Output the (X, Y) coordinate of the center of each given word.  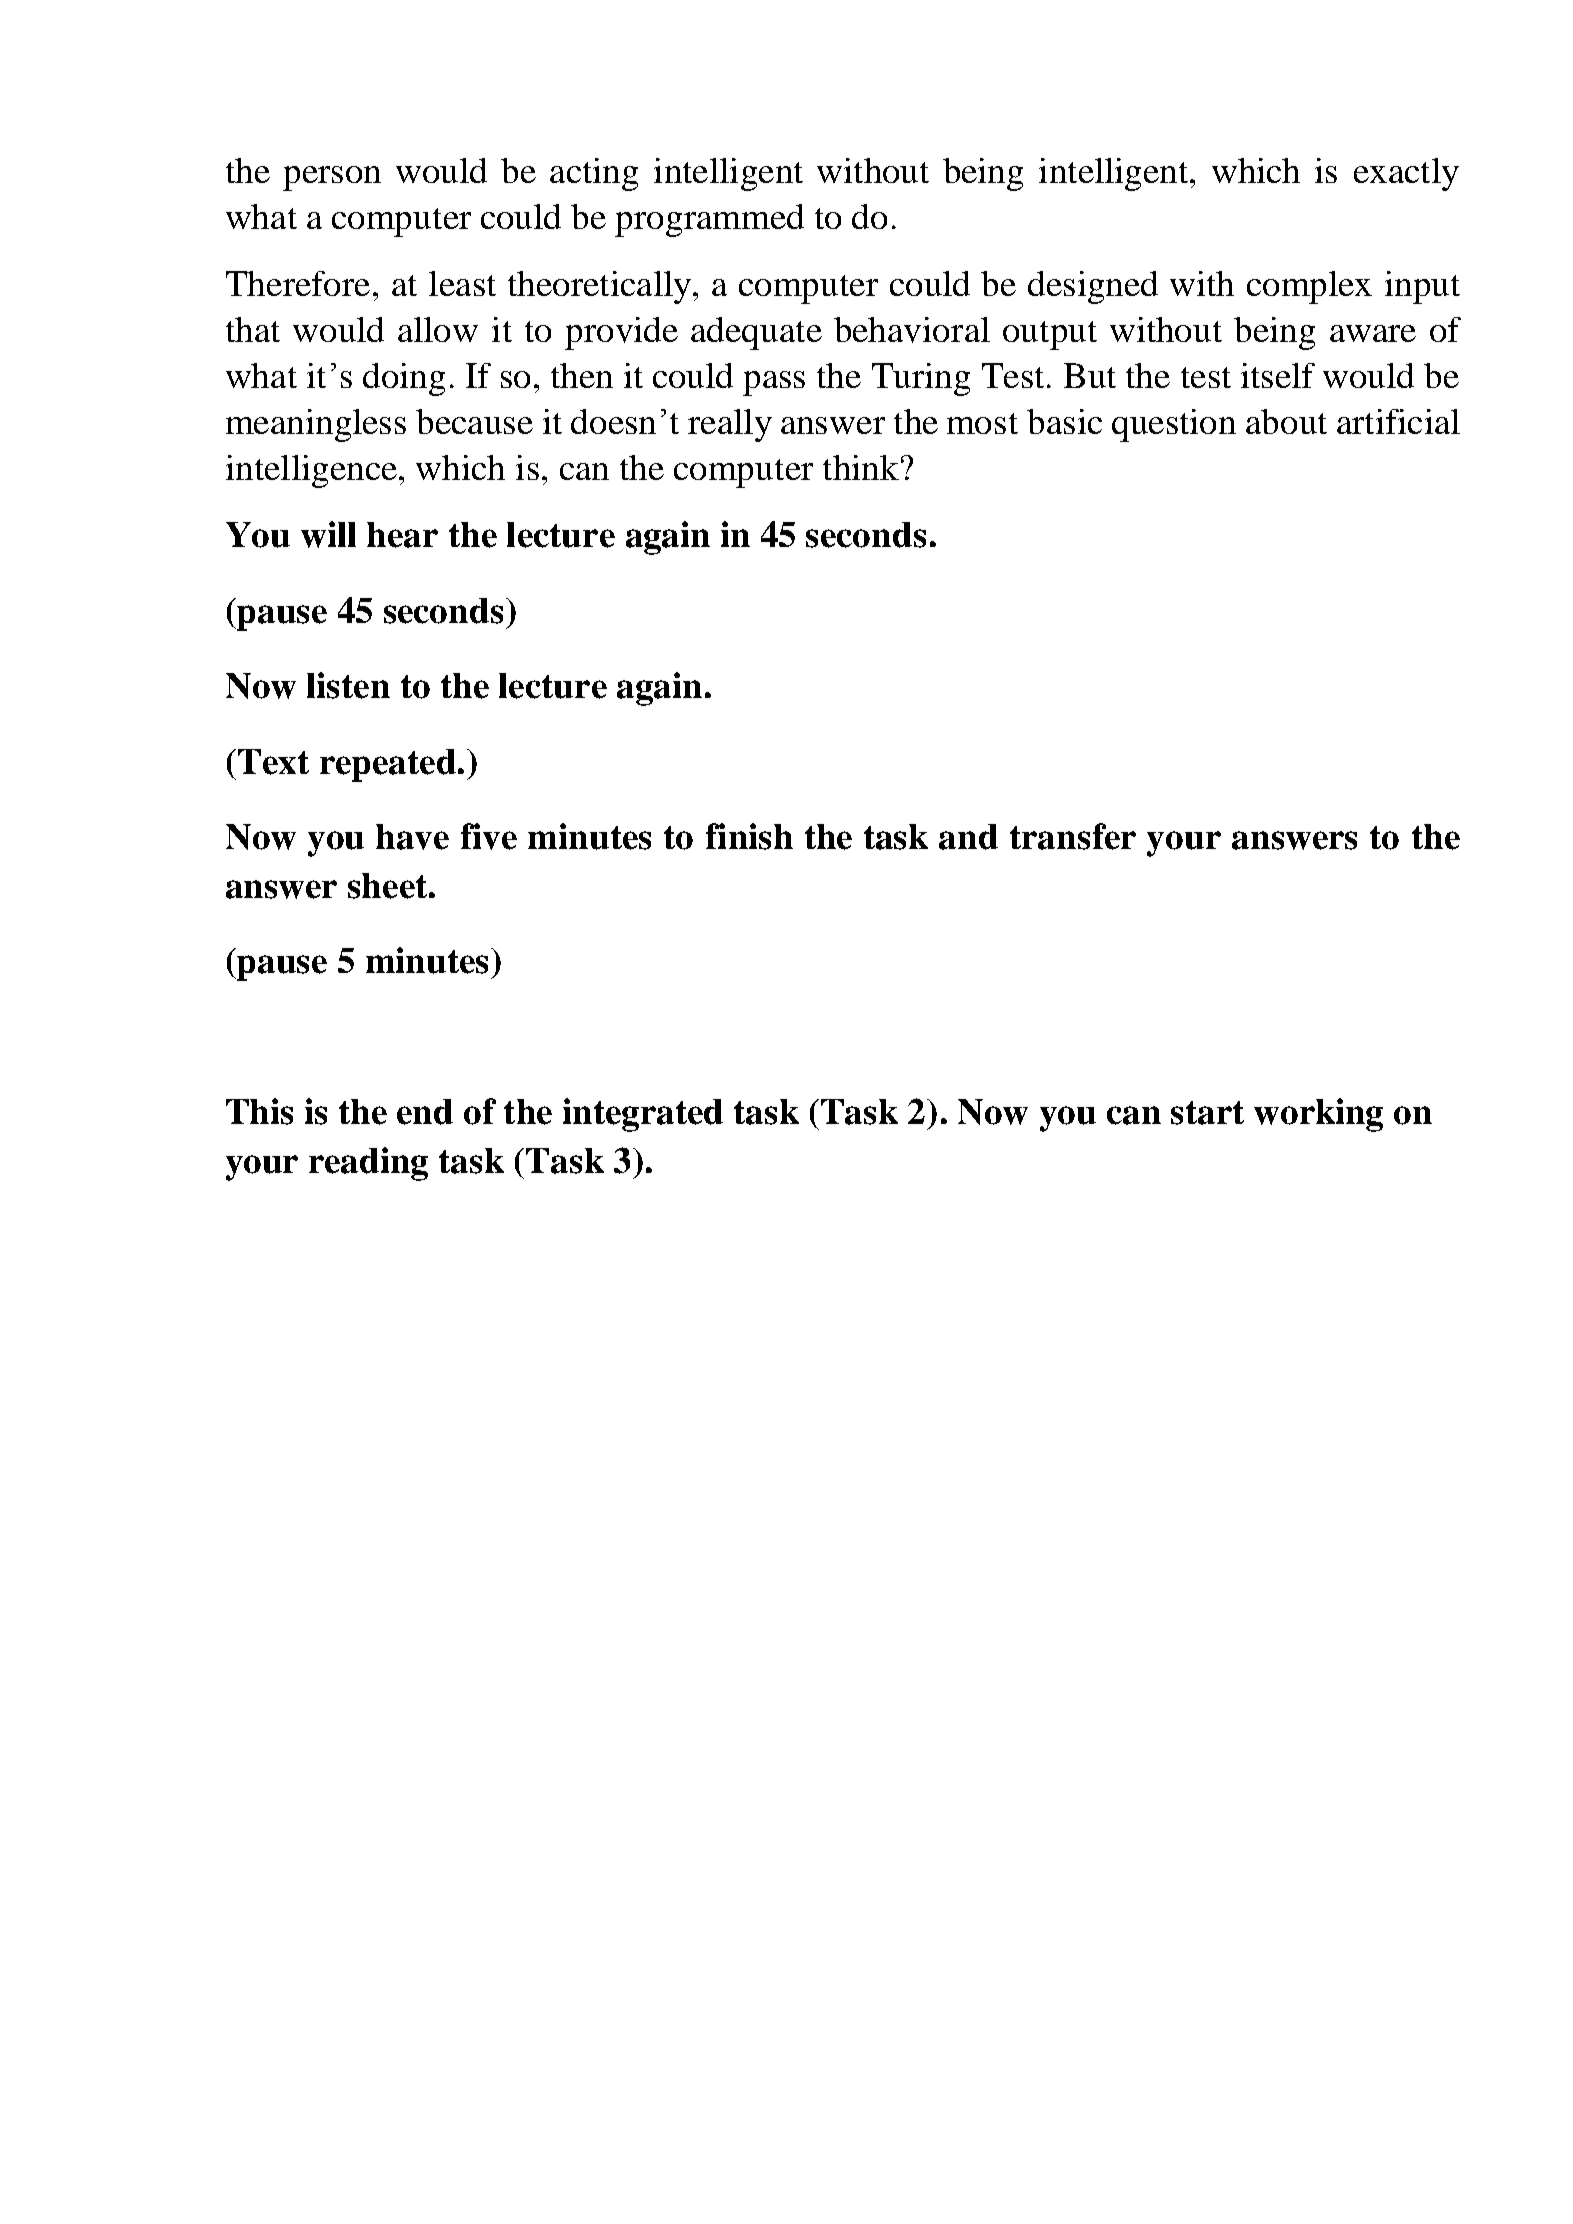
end (425, 1112)
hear (402, 535)
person (332, 178)
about (1286, 421)
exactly (1406, 174)
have (412, 837)
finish (749, 836)
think (861, 467)
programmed (709, 220)
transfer (1073, 836)
